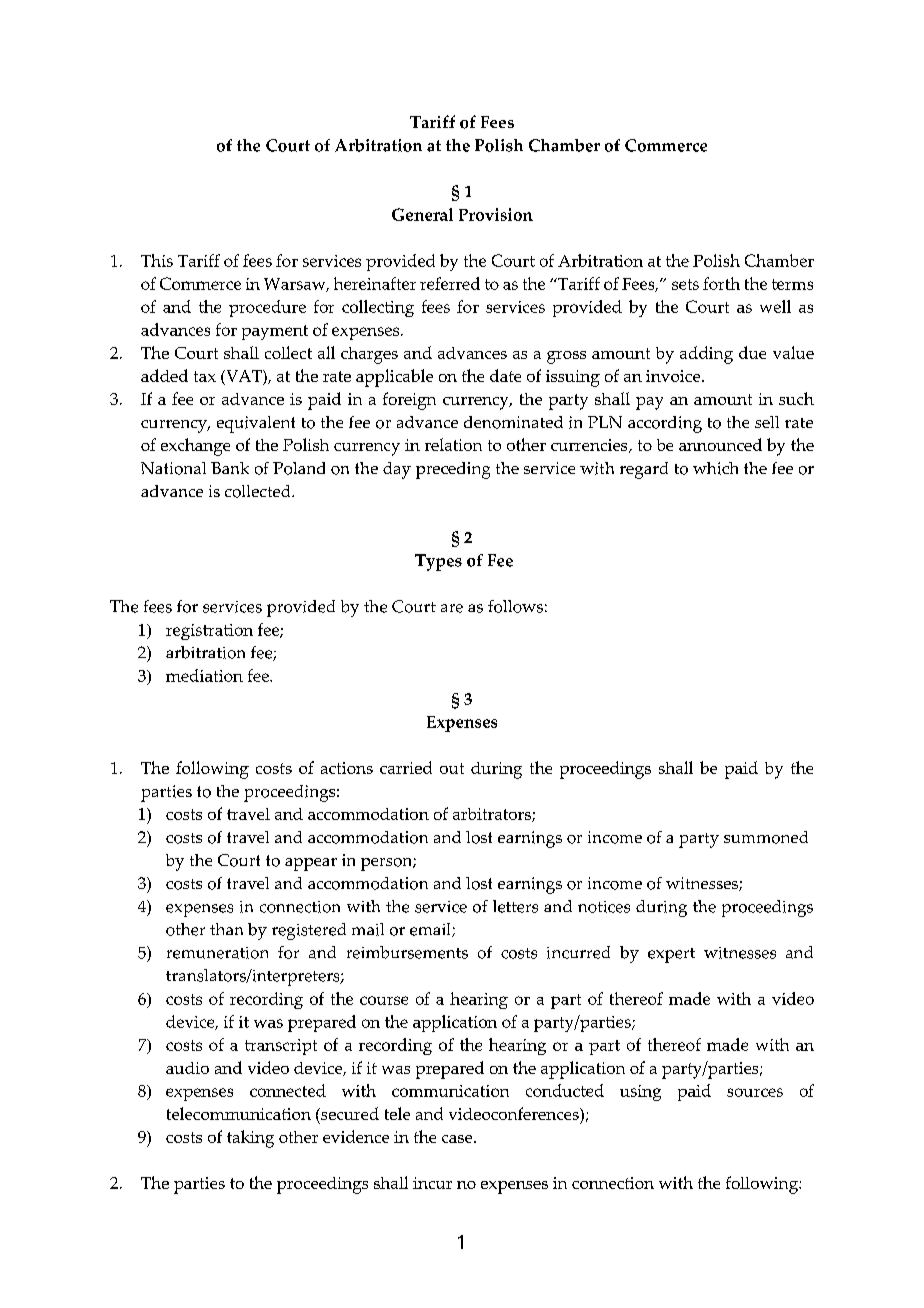 This screenshot has height=1308, width=924. Describe the element at coordinates (157, 260) in the screenshot. I see `This` at that location.
